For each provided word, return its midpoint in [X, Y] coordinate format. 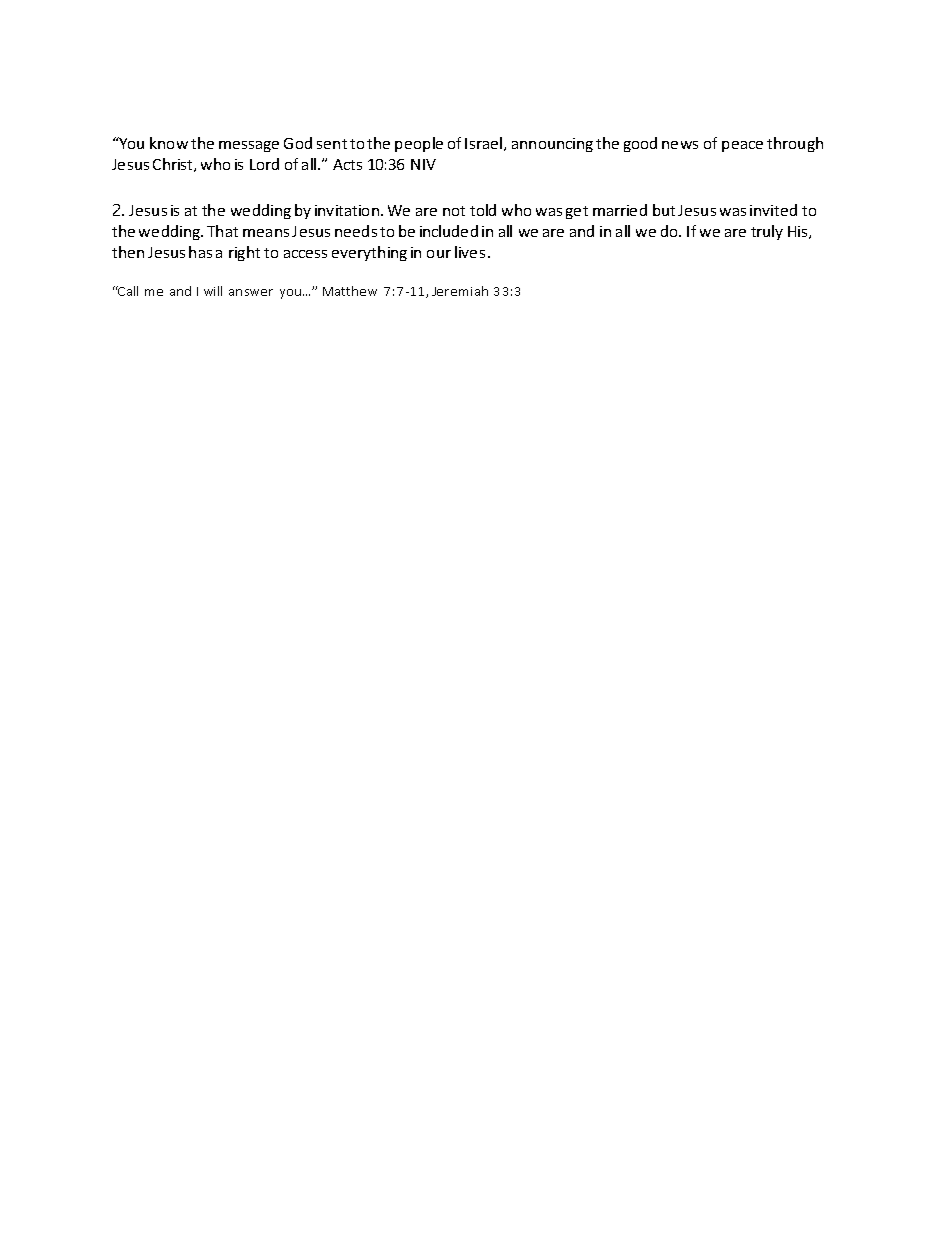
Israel [485, 144]
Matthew [350, 291]
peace [742, 146]
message [249, 146]
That [222, 231]
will [213, 291]
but [664, 210]
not [454, 211]
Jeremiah [460, 291]
